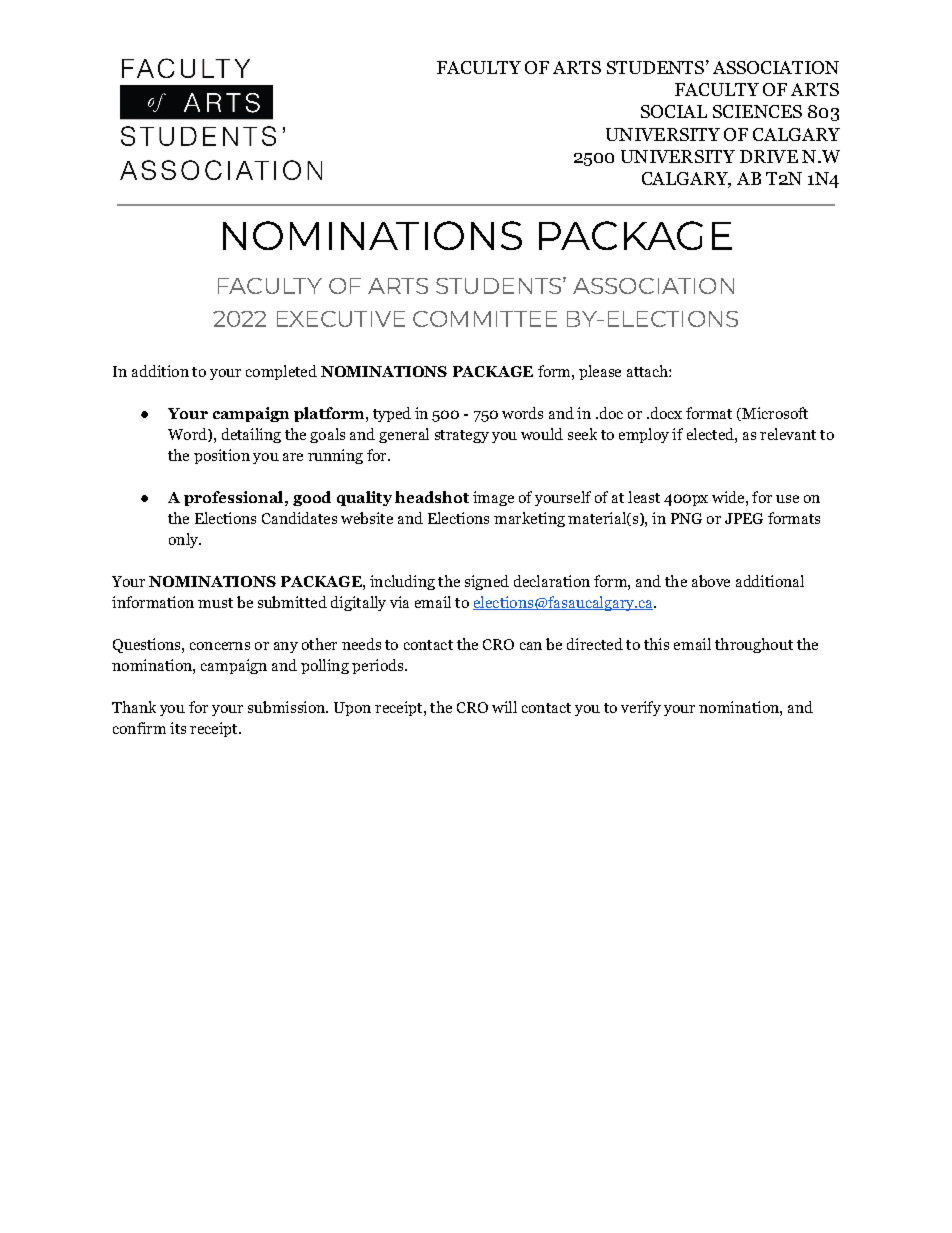 The height and width of the screenshot is (1233, 952). What do you see at coordinates (641, 708) in the screenshot?
I see `verify` at bounding box center [641, 708].
